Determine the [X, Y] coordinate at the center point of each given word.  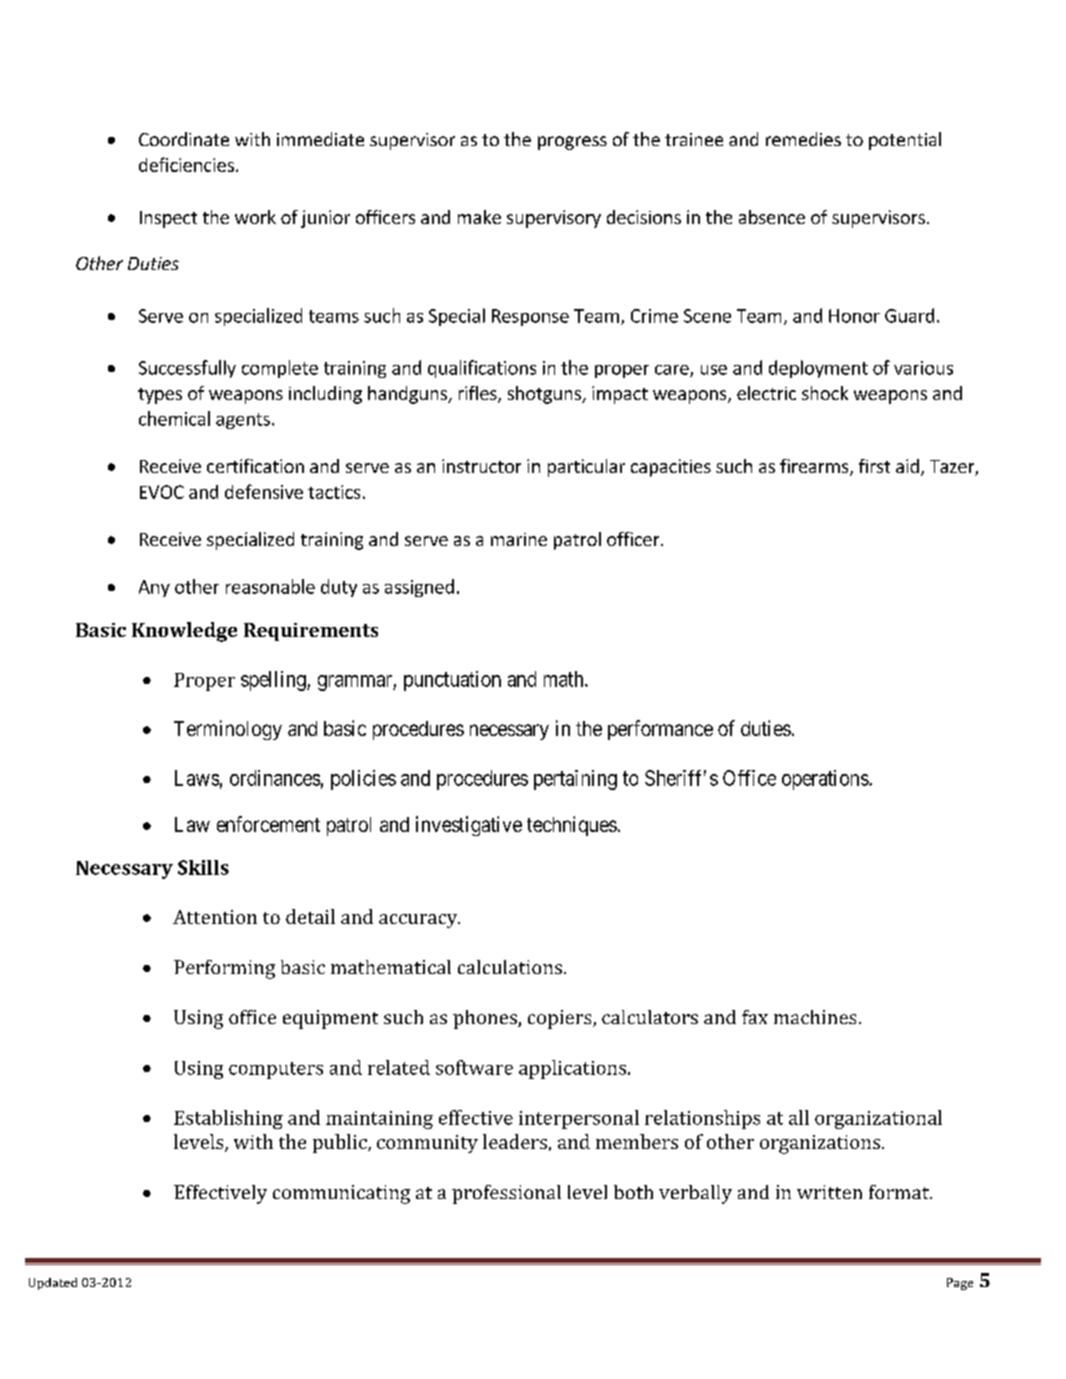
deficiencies [186, 164]
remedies [803, 139]
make [479, 217]
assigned [419, 588]
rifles [479, 394]
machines [815, 1017]
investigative [469, 826]
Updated [53, 1284]
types [160, 396]
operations [826, 780]
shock [825, 393]
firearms [815, 467]
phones [486, 1019]
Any [154, 588]
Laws [197, 778]
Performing [224, 969]
